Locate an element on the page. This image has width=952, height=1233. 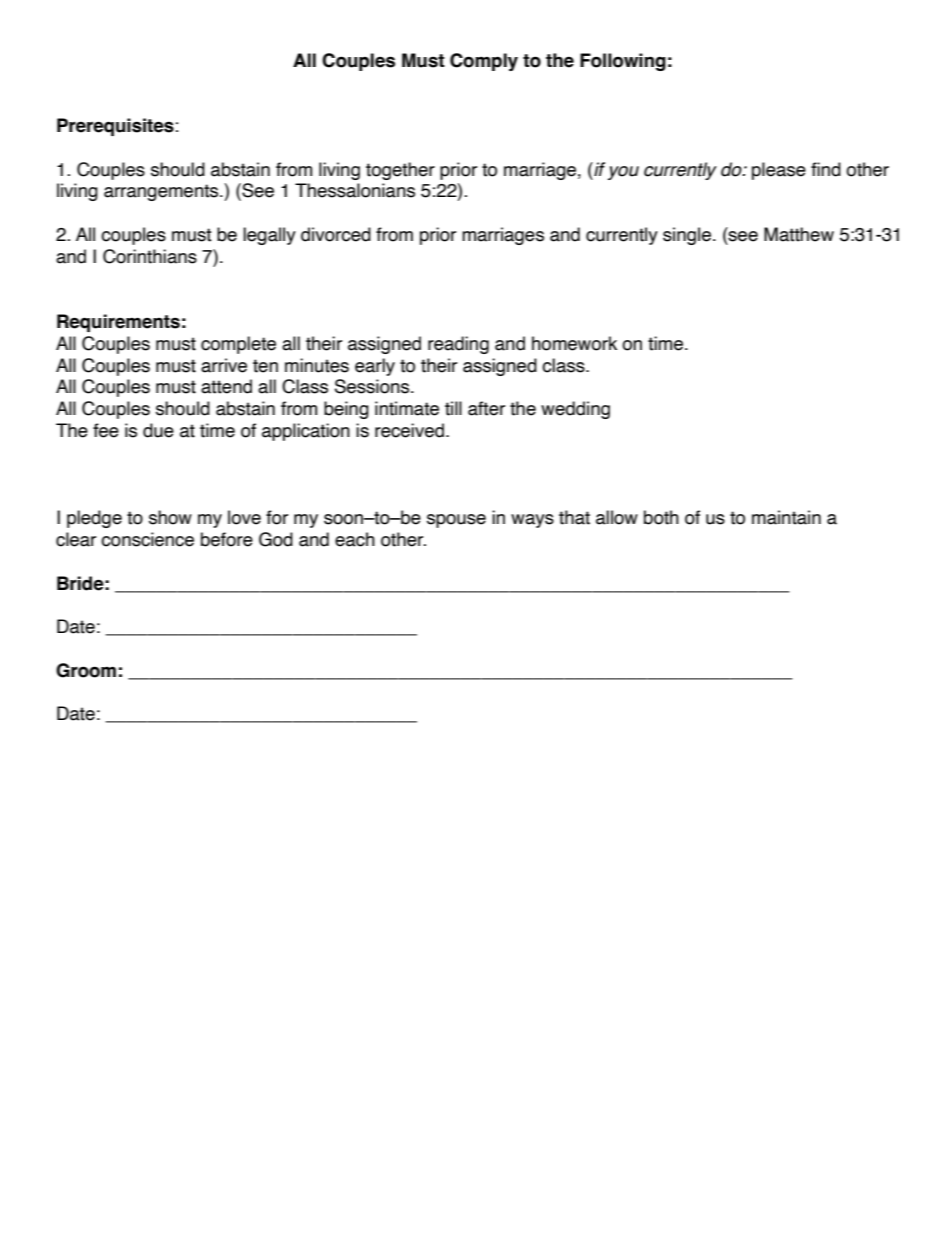
Groom is located at coordinates (86, 670).
